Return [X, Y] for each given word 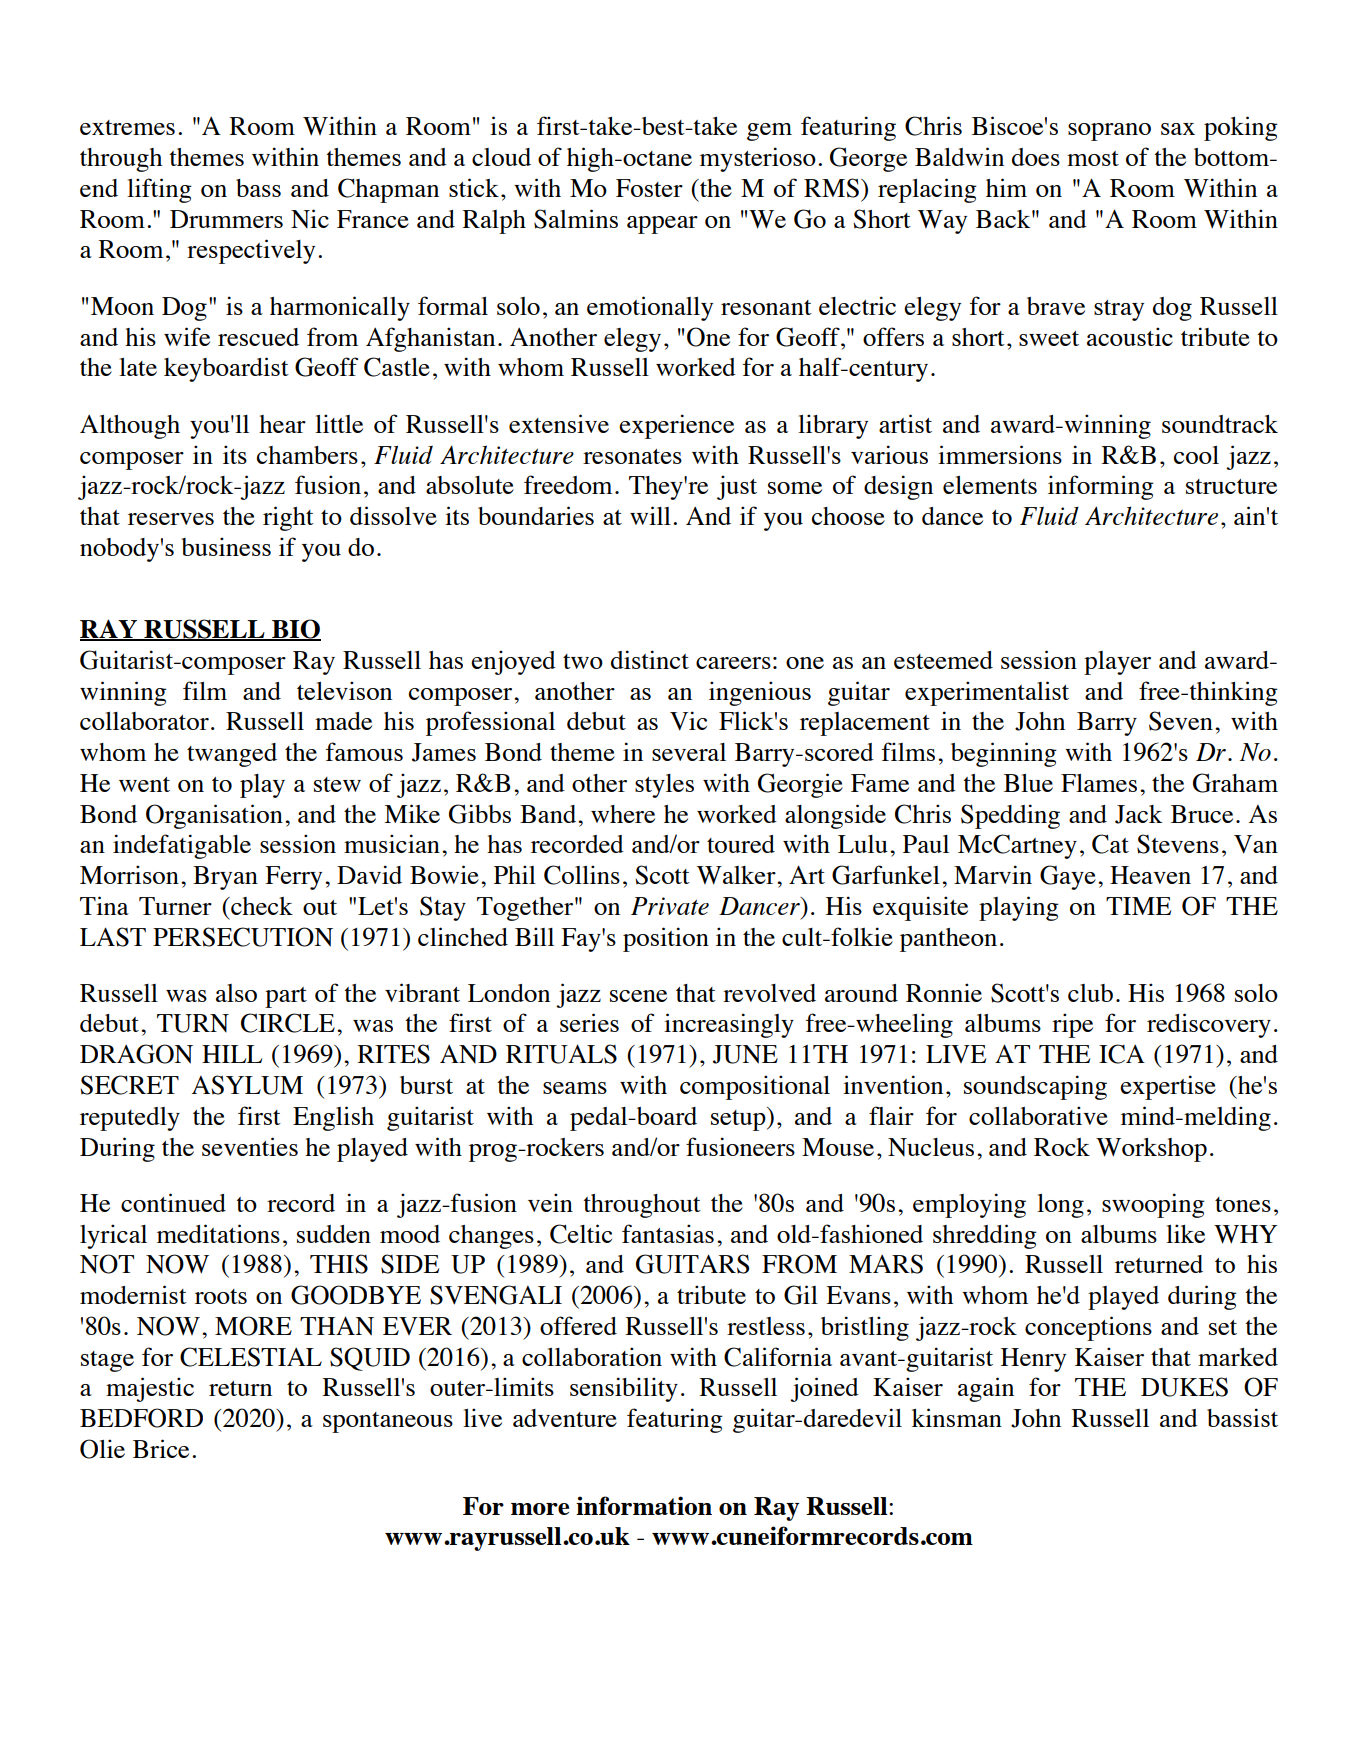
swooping [1153, 1205]
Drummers [226, 219]
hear [282, 424]
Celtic [581, 1234]
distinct [650, 659]
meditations [218, 1233]
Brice [161, 1448]
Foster [649, 188]
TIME [1138, 906]
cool [1196, 455]
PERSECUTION [243, 937]
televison [344, 690]
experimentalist [987, 693]
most [1093, 158]
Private [670, 906]
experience [676, 426]
